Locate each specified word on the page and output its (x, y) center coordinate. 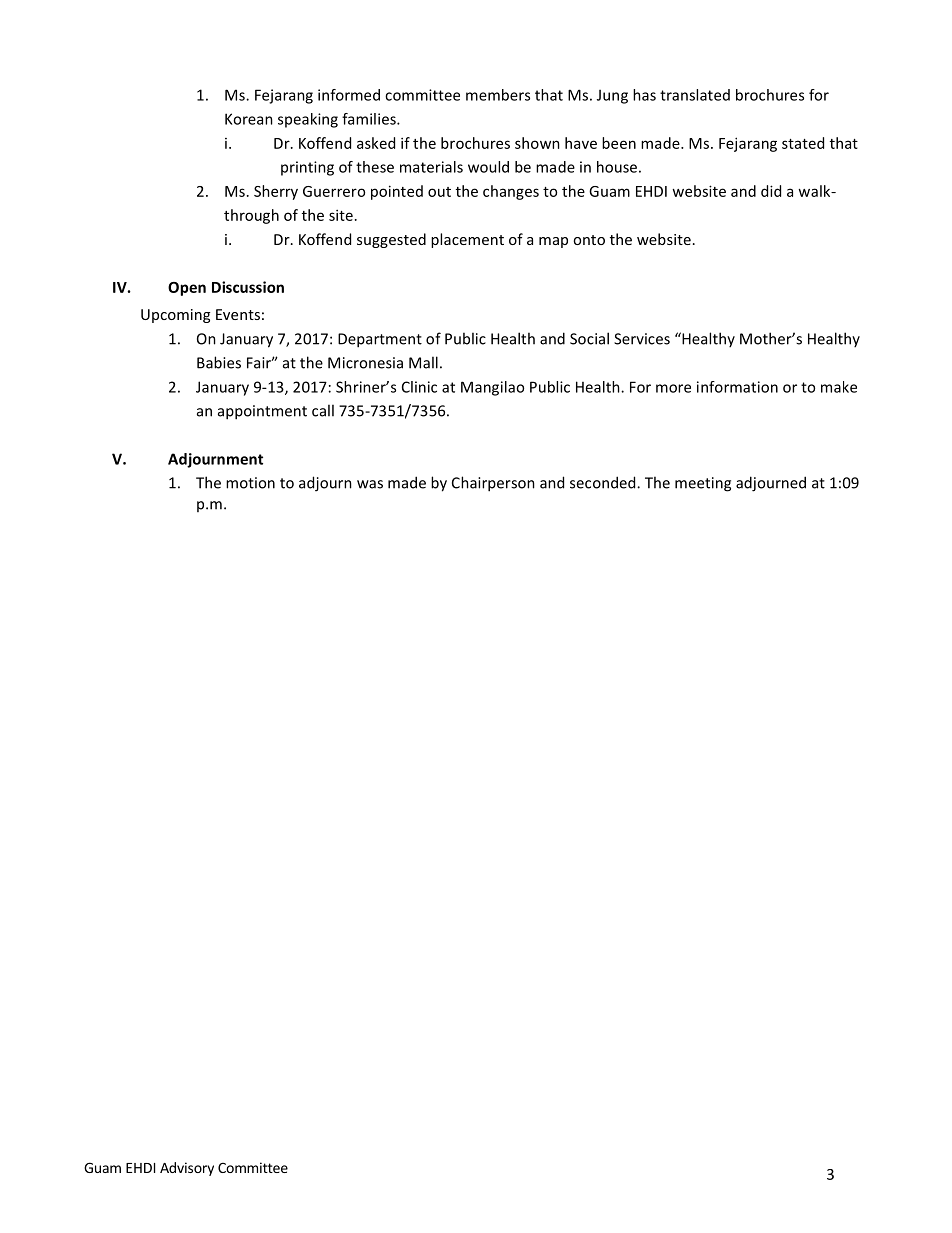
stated (803, 143)
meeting (703, 484)
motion (250, 483)
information (737, 387)
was (370, 484)
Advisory (187, 1169)
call (323, 410)
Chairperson (493, 484)
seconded (604, 482)
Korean (249, 119)
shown (537, 143)
